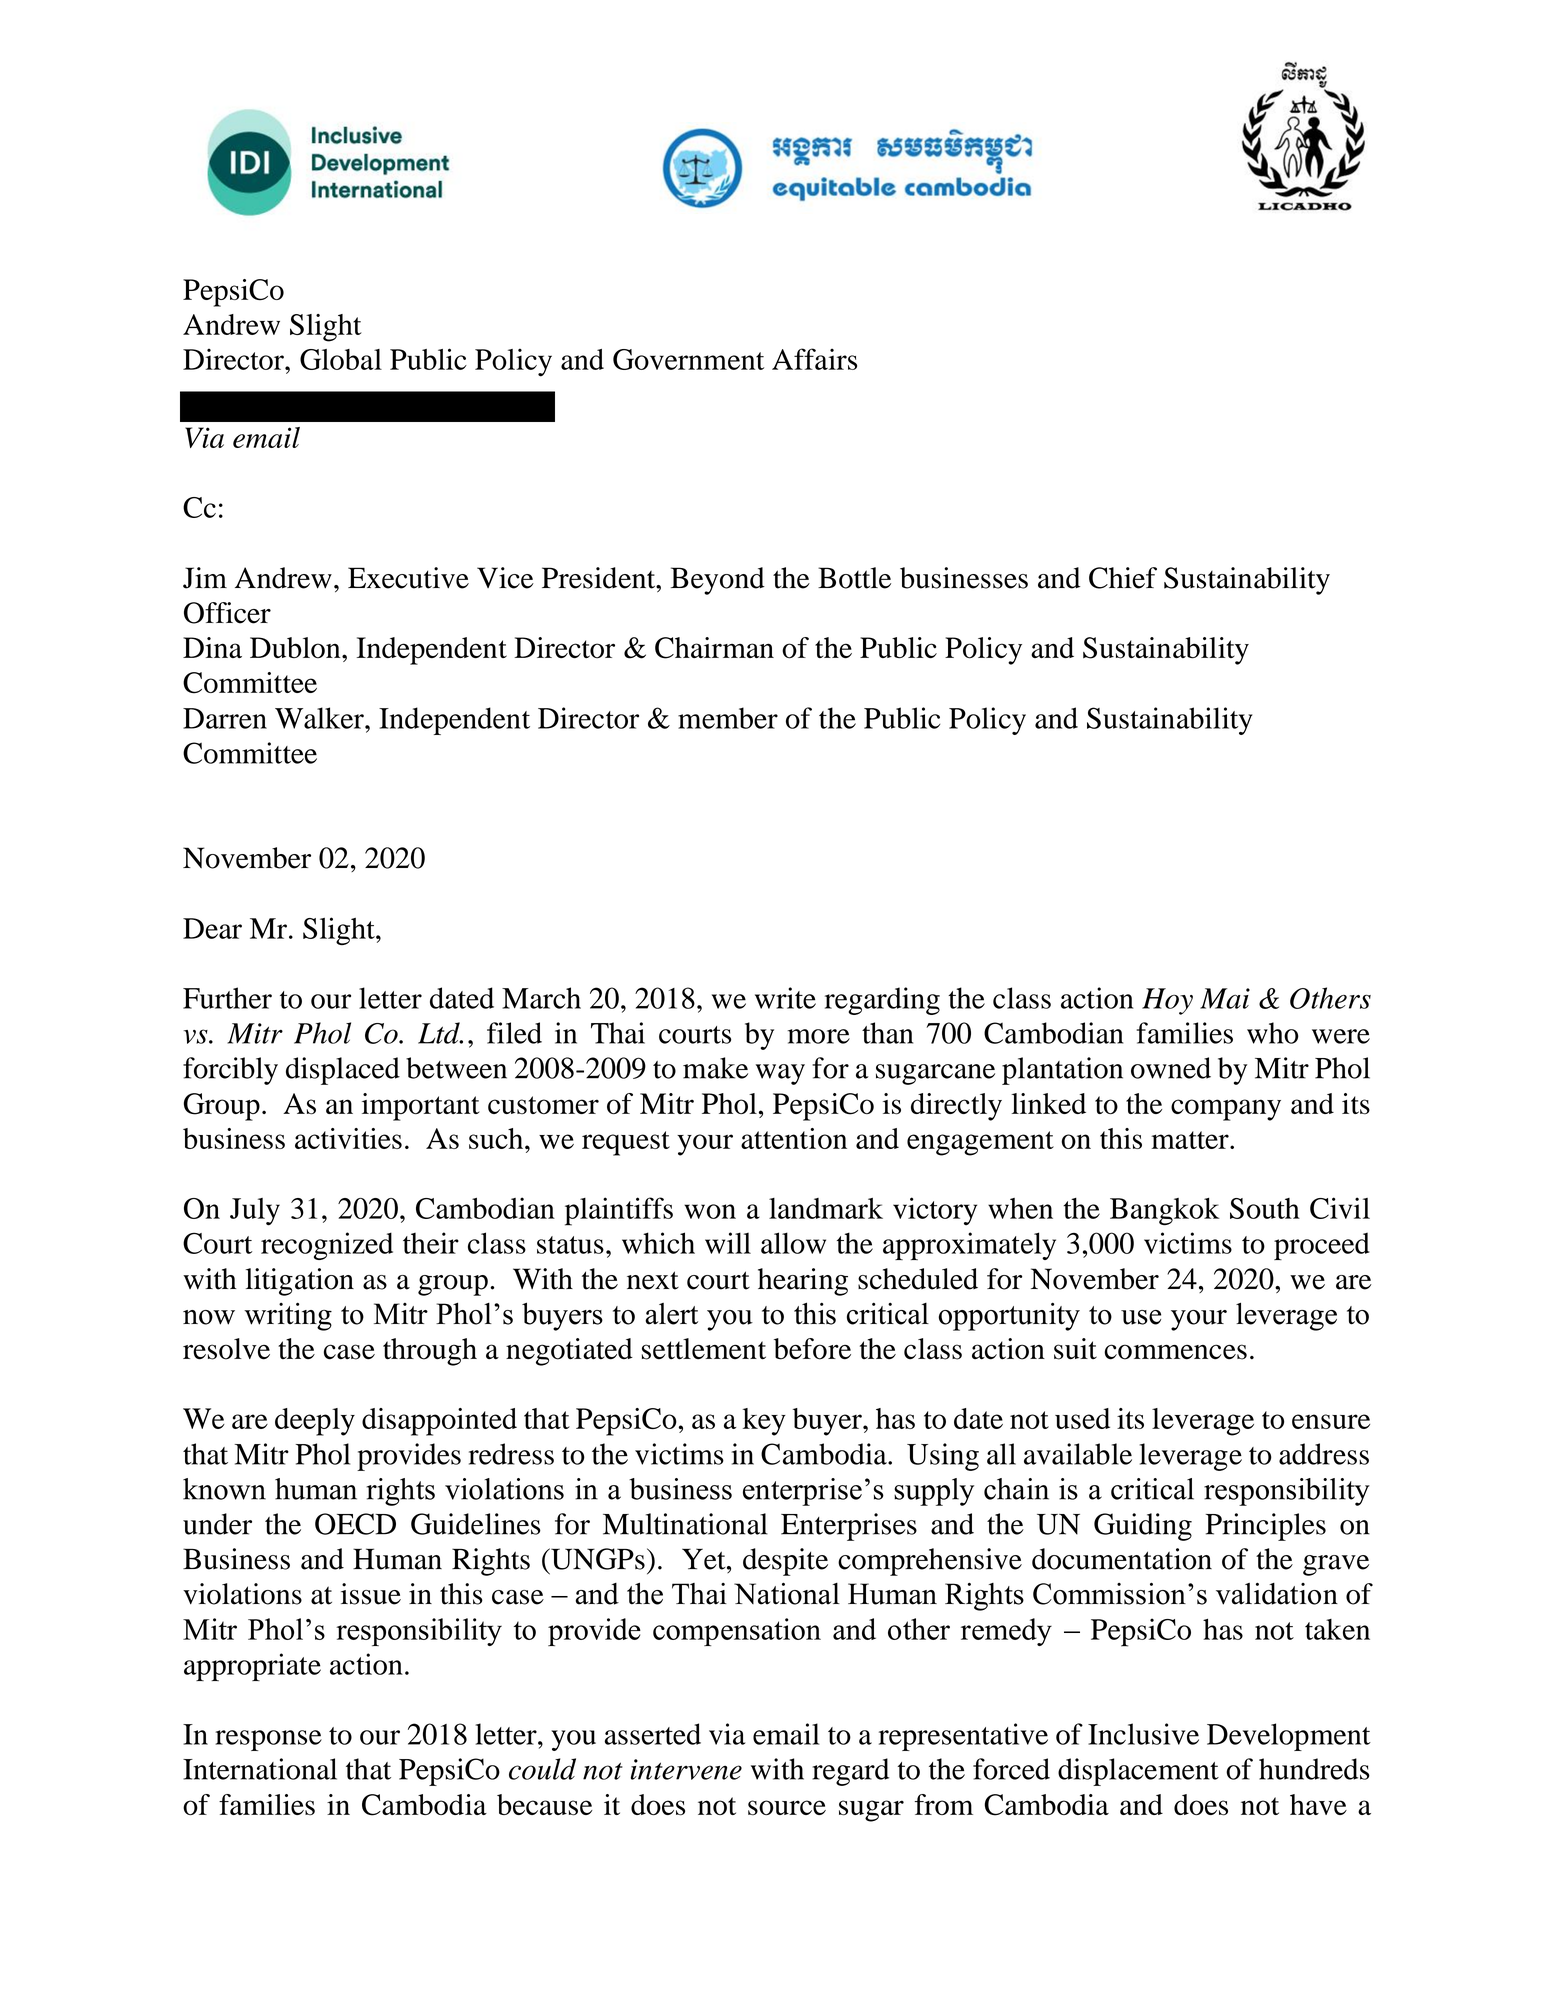 The width and height of the document is (1554, 2011). I want to click on Global, so click(341, 359).
